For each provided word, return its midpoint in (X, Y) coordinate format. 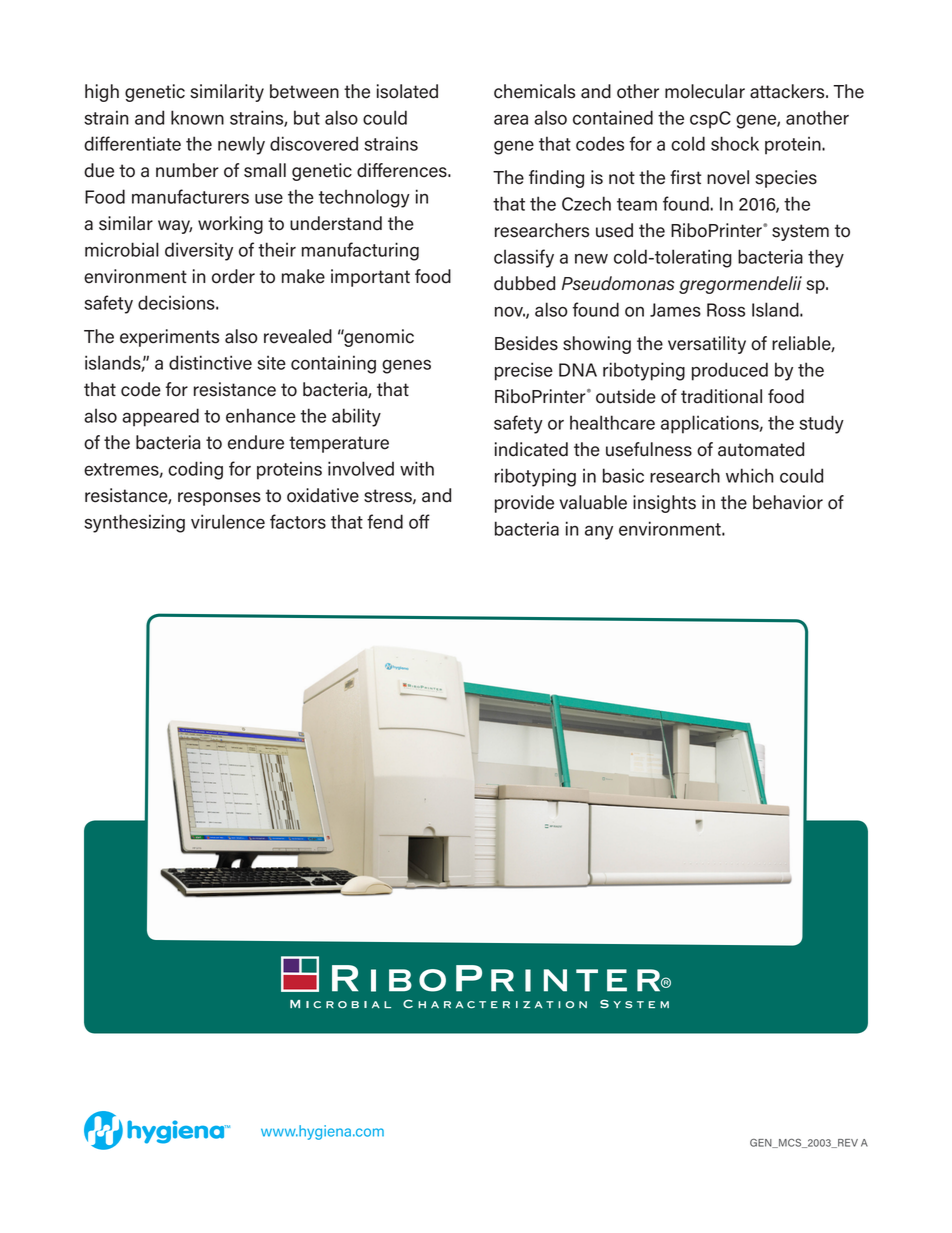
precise (524, 371)
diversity (199, 251)
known (197, 117)
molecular (705, 91)
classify (524, 258)
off (419, 521)
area (511, 119)
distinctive (210, 362)
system (800, 232)
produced (730, 371)
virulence (228, 521)
